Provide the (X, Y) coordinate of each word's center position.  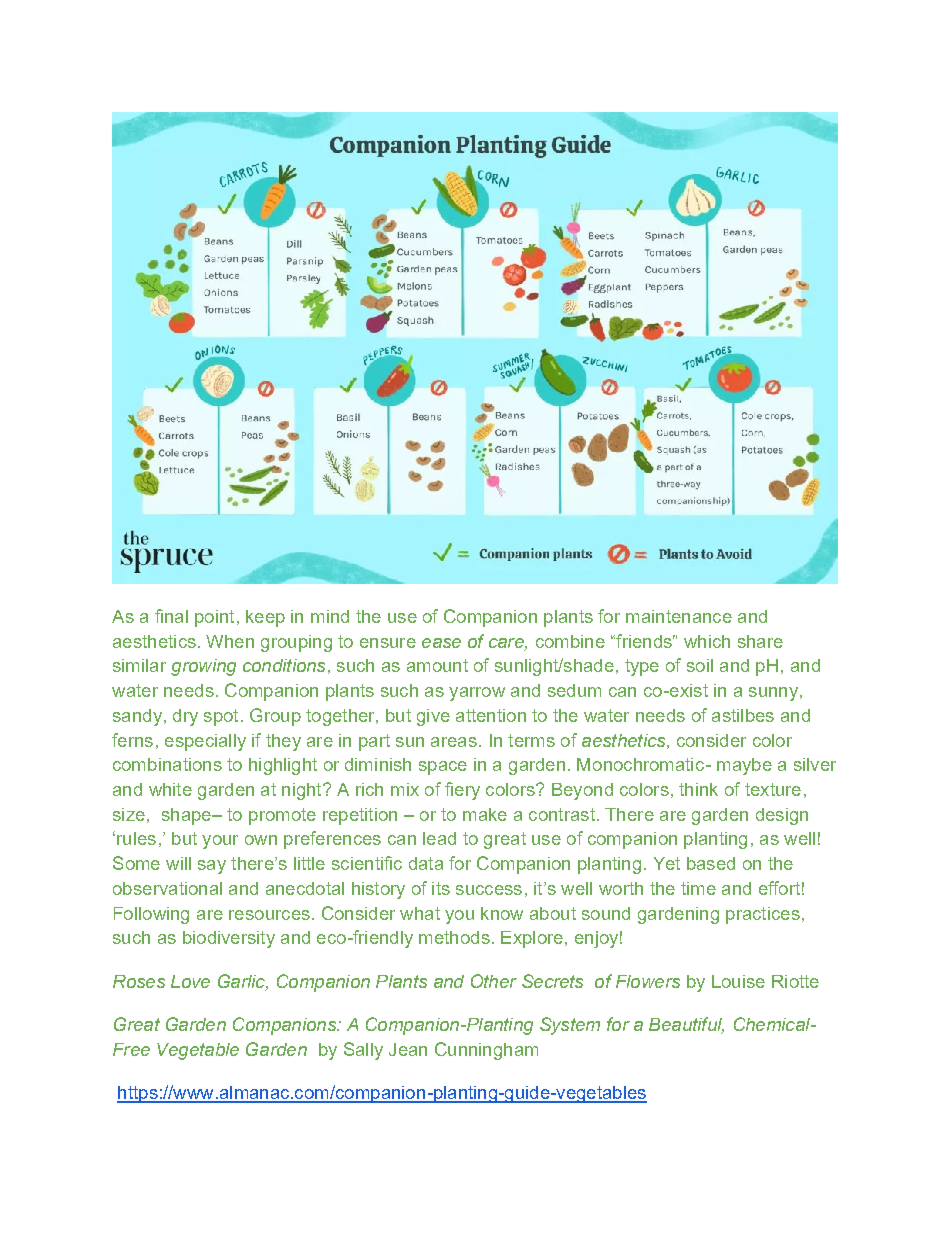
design (782, 816)
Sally (363, 1051)
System (570, 1026)
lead (439, 838)
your (220, 842)
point (214, 618)
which (707, 641)
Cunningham (486, 1051)
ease (441, 643)
